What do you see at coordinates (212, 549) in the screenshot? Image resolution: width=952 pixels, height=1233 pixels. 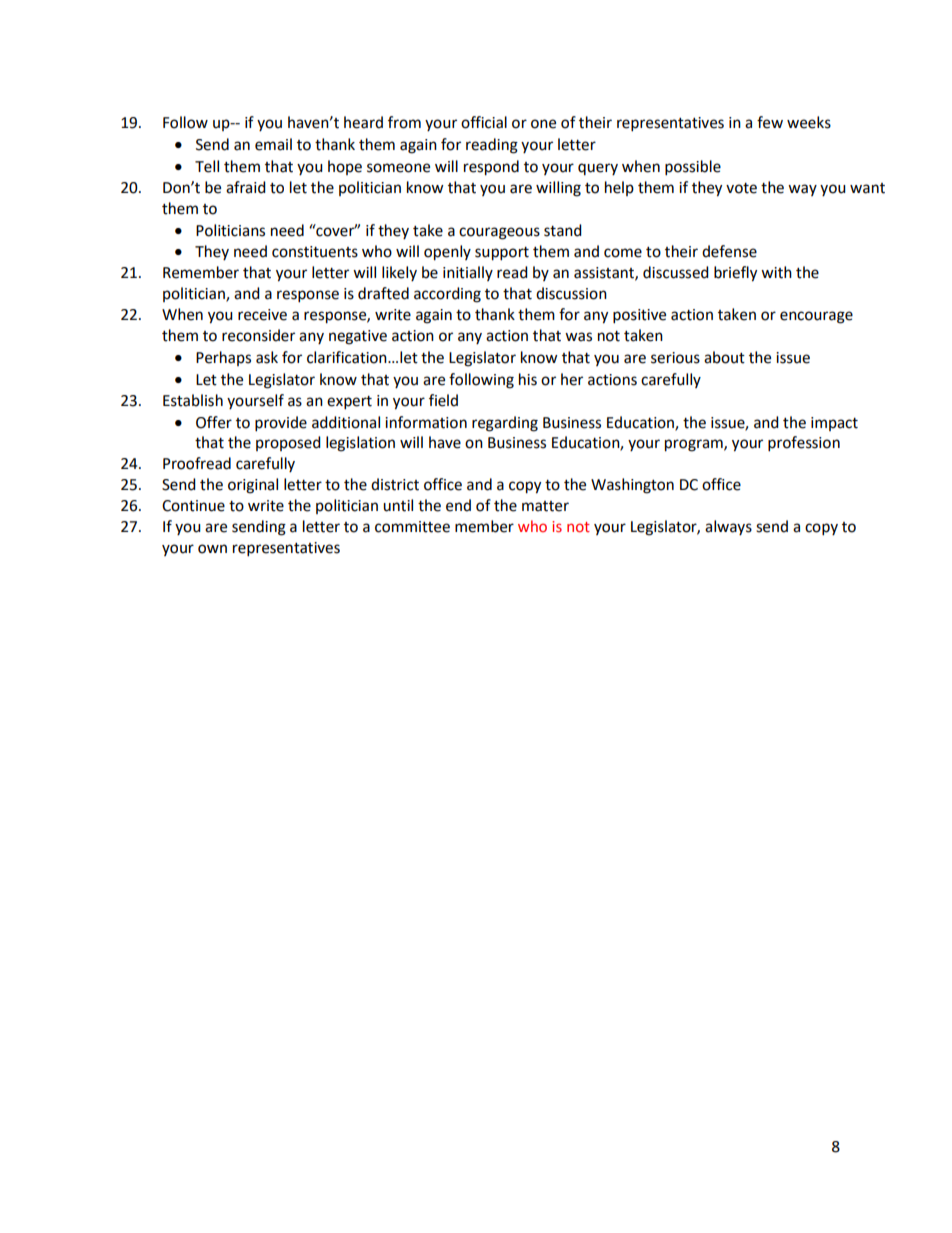 I see `own` at bounding box center [212, 549].
